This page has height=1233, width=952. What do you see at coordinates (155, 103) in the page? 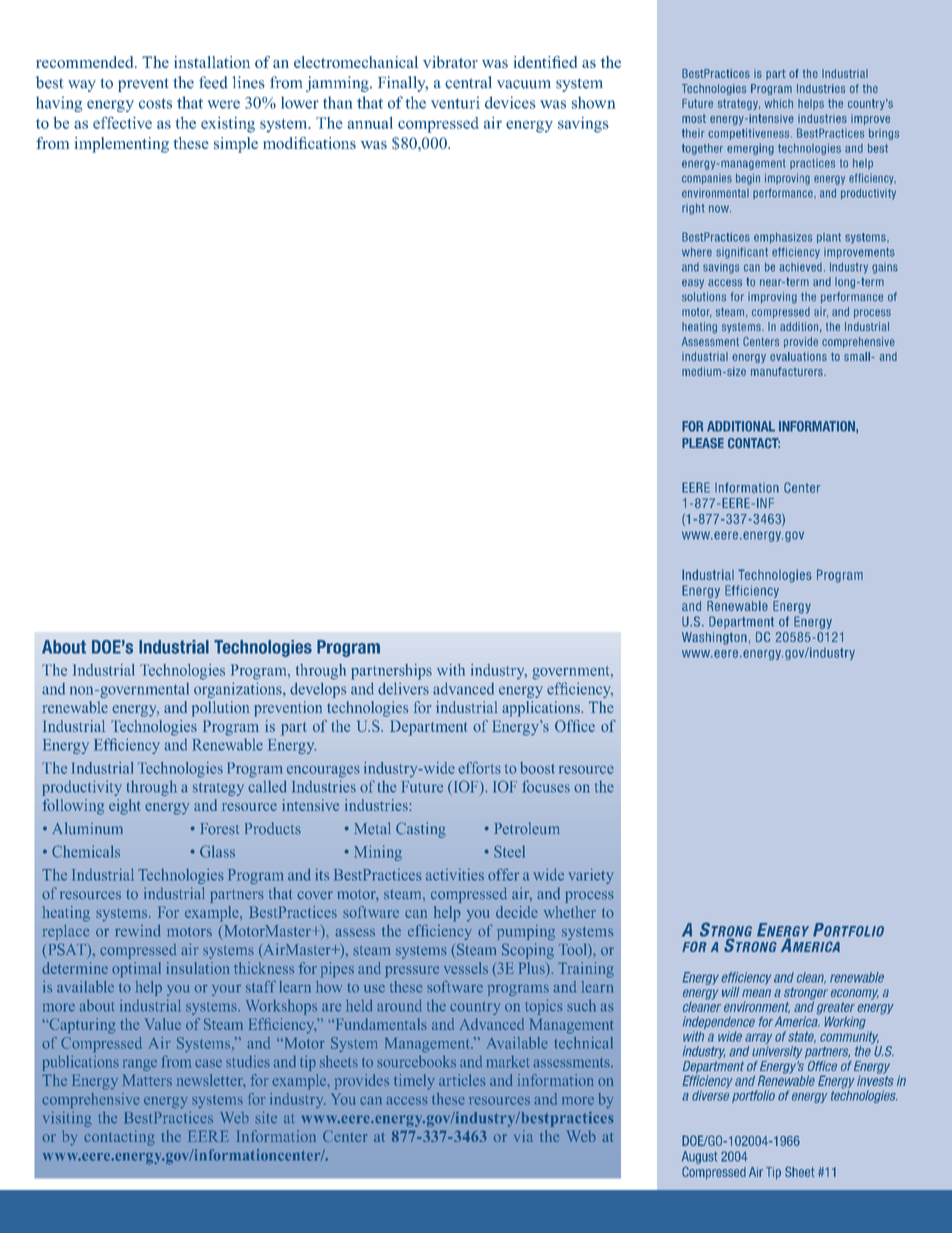
I see `costs` at bounding box center [155, 103].
